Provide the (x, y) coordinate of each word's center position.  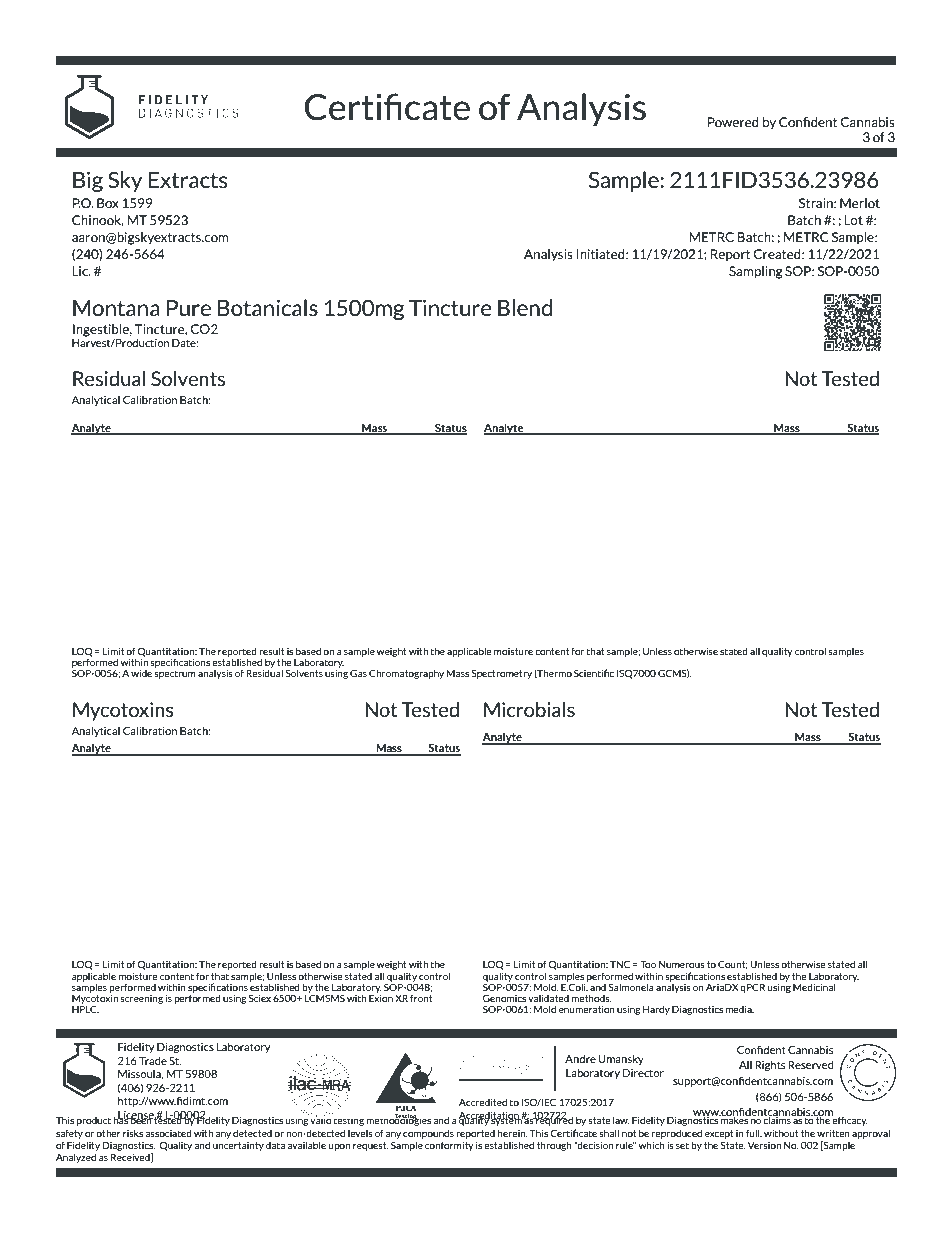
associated (168, 1133)
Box (108, 203)
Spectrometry (502, 674)
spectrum (175, 674)
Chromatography (406, 674)
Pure (189, 308)
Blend (525, 307)
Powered (733, 122)
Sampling (756, 272)
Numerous (682, 964)
